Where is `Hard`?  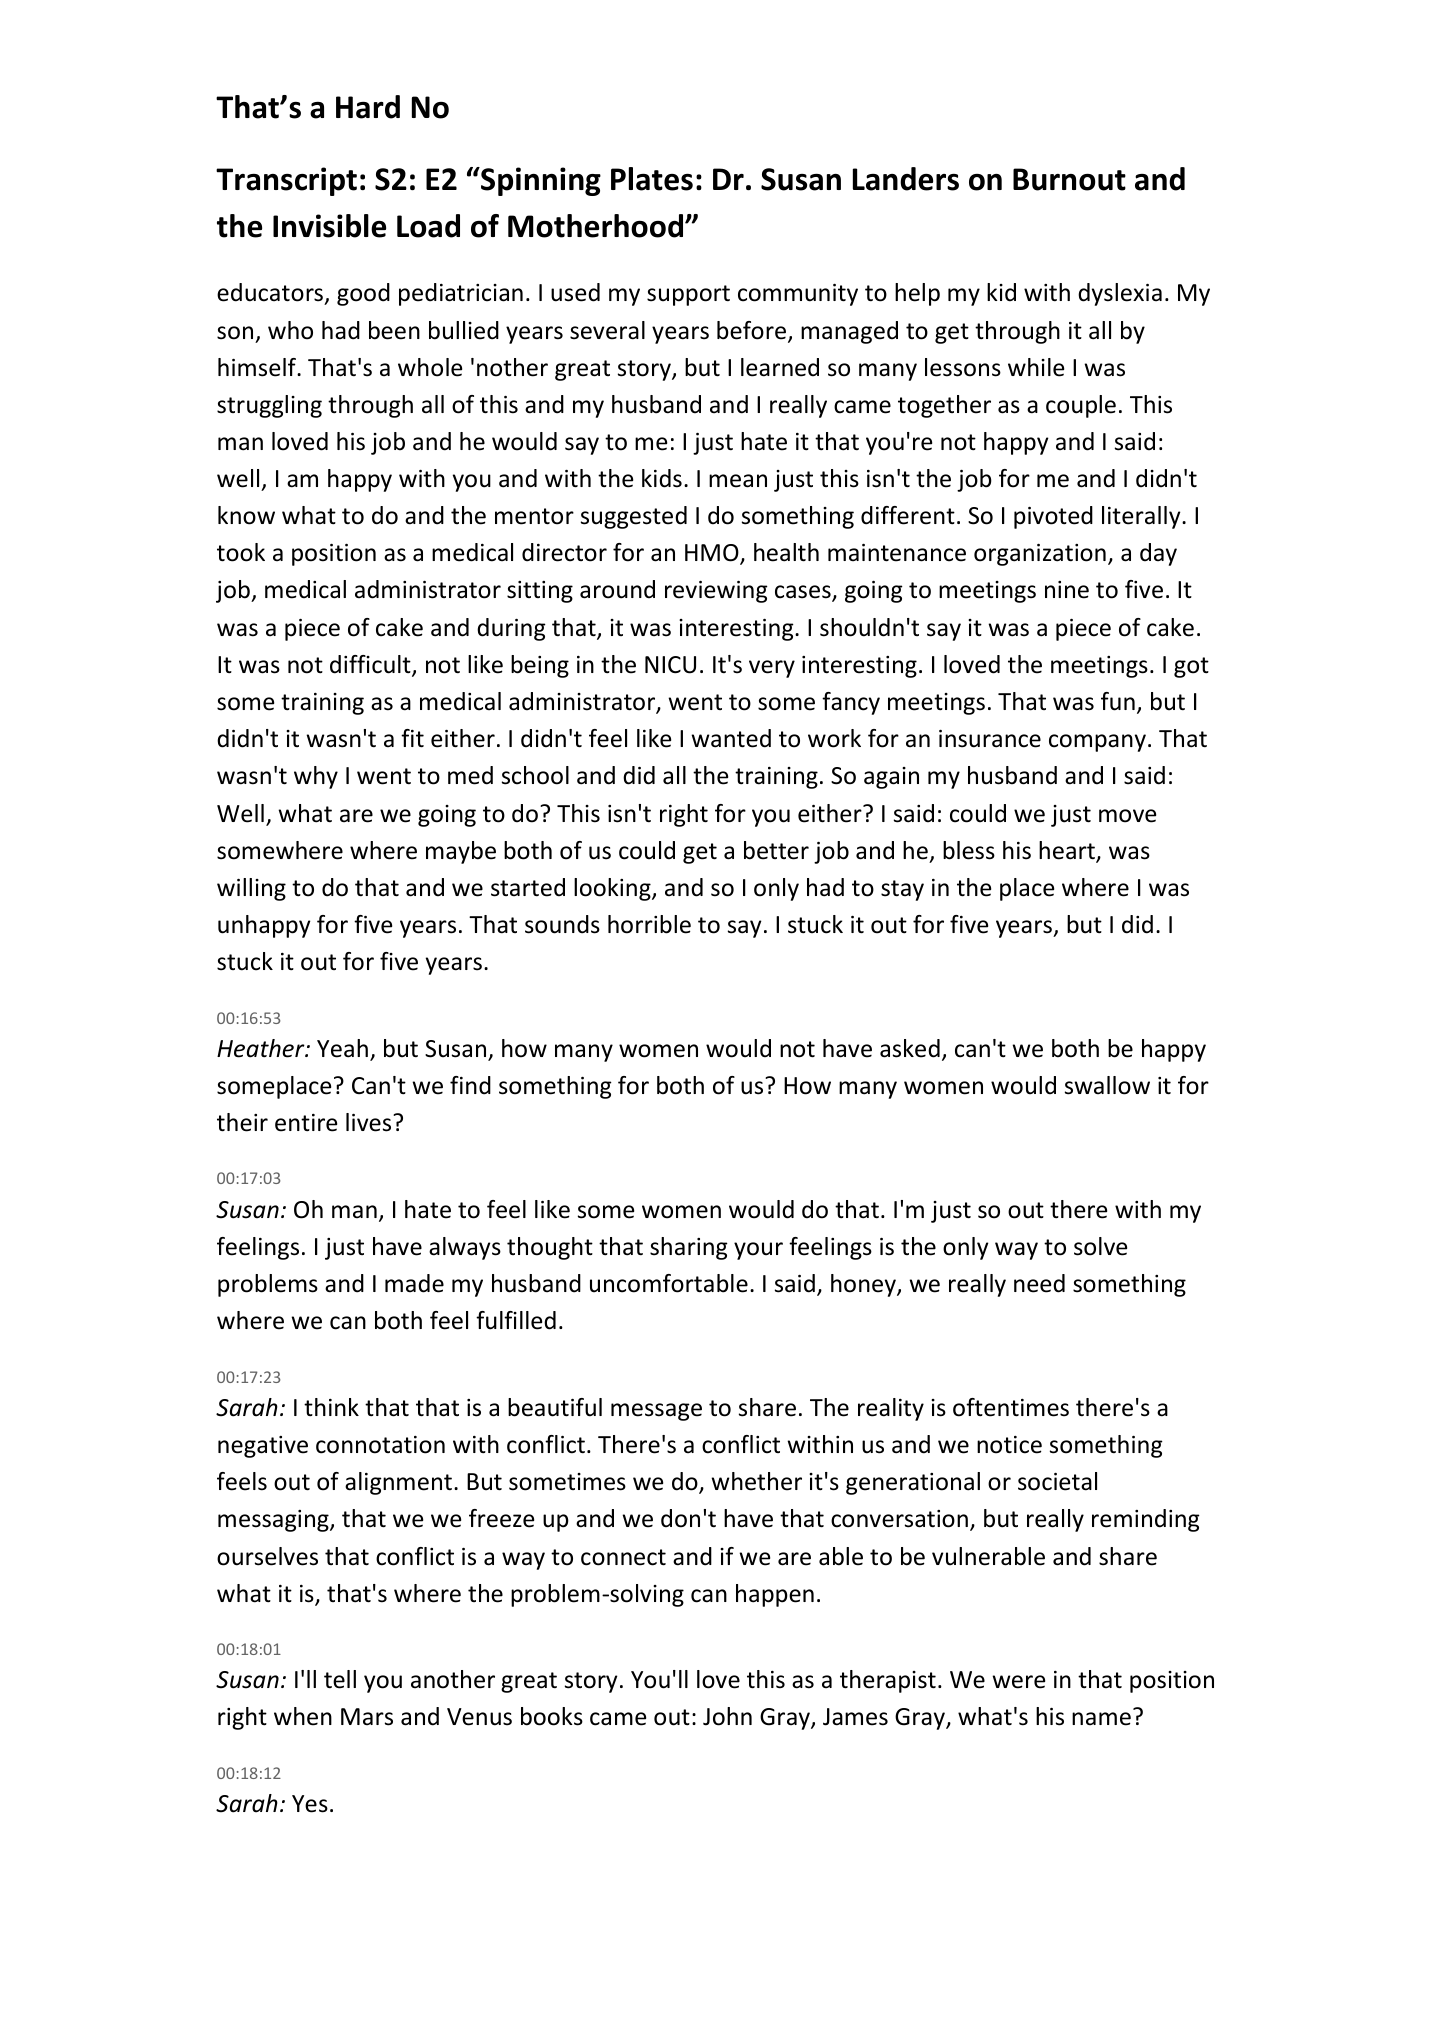 Hard is located at coordinates (368, 107).
